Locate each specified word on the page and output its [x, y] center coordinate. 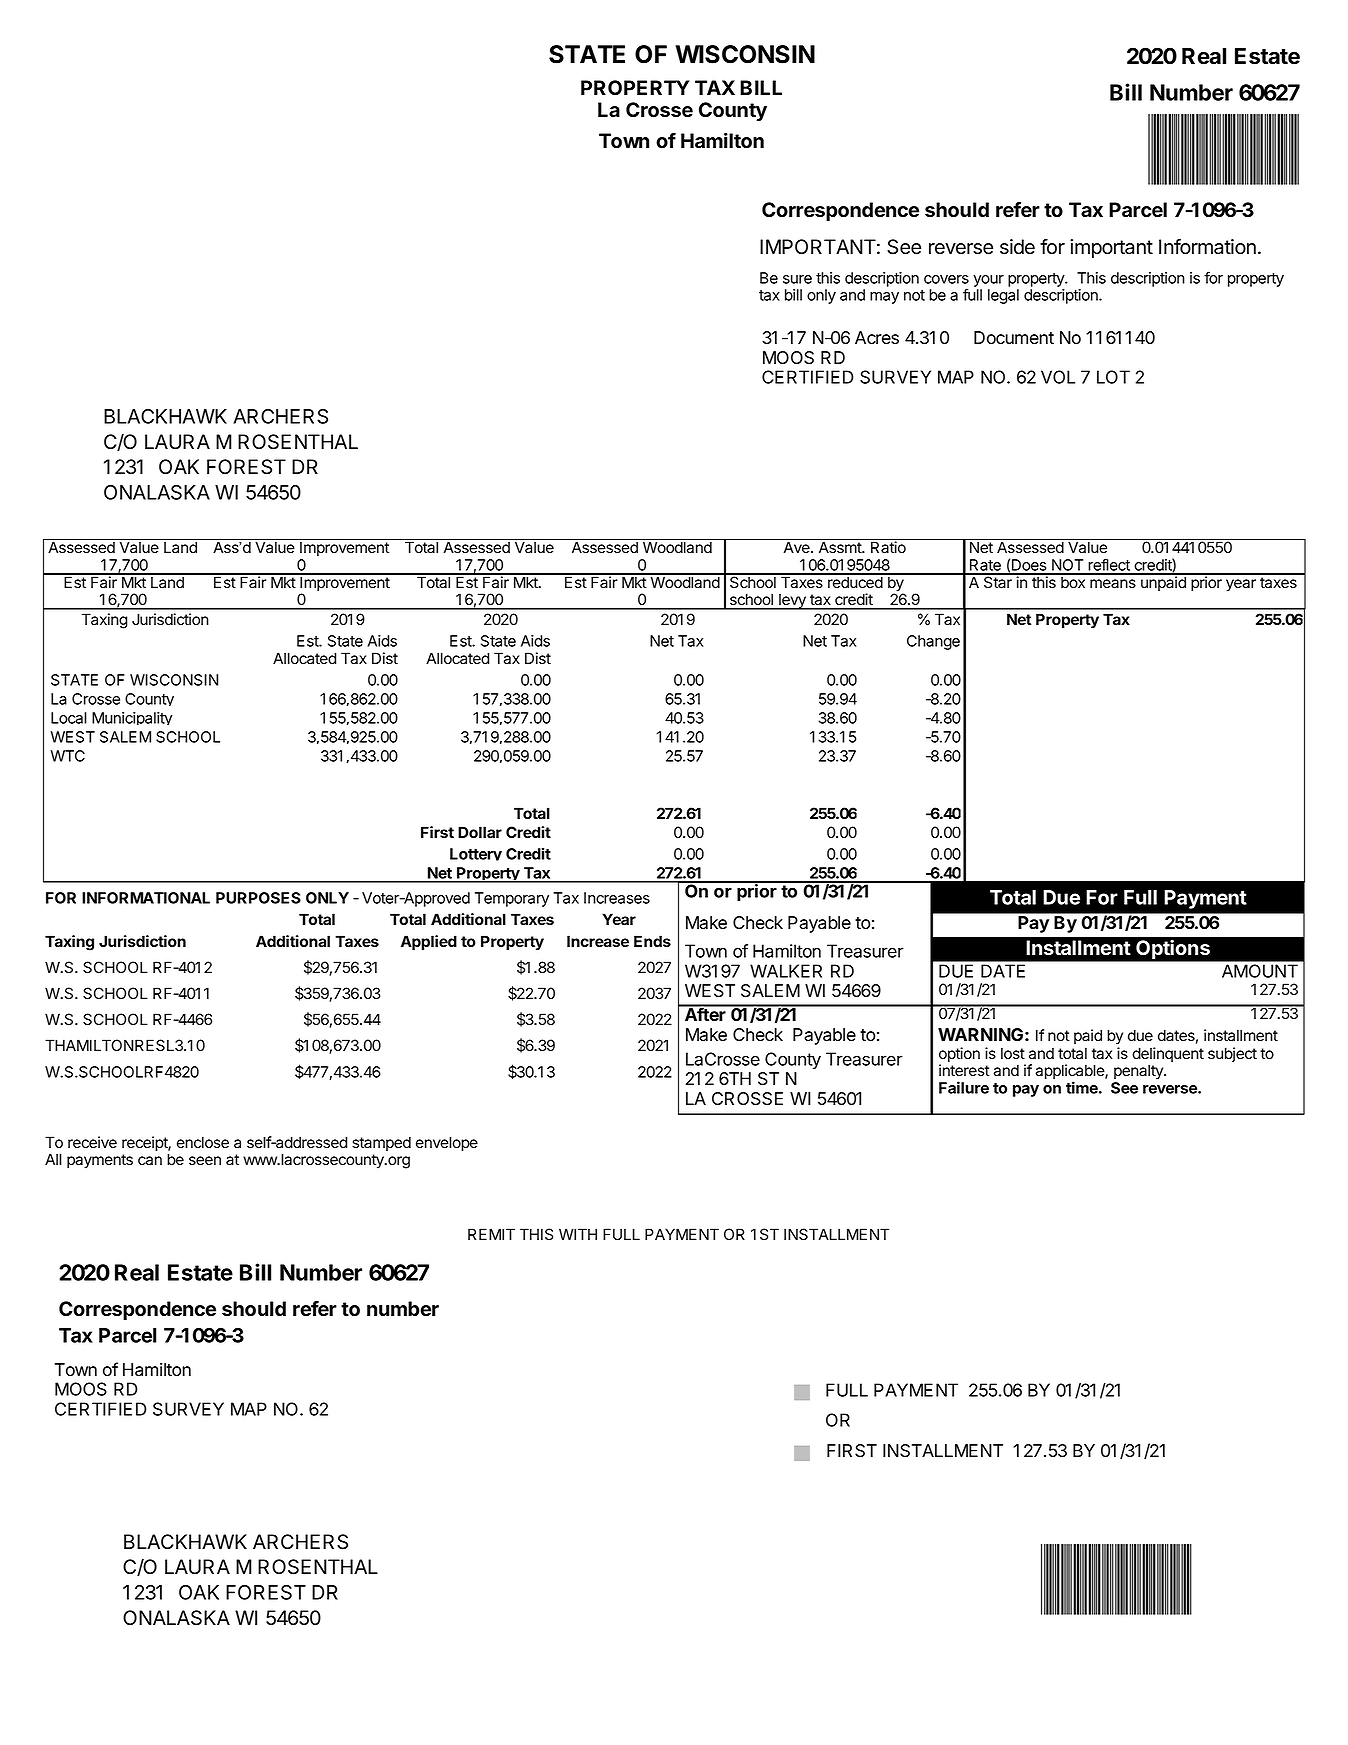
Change [933, 642]
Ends [652, 941]
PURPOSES [258, 898]
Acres [877, 338]
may [884, 298]
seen [205, 1161]
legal [1003, 296]
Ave [798, 547]
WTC [67, 756]
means [1113, 584]
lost [1013, 1053]
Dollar [480, 832]
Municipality [132, 718]
